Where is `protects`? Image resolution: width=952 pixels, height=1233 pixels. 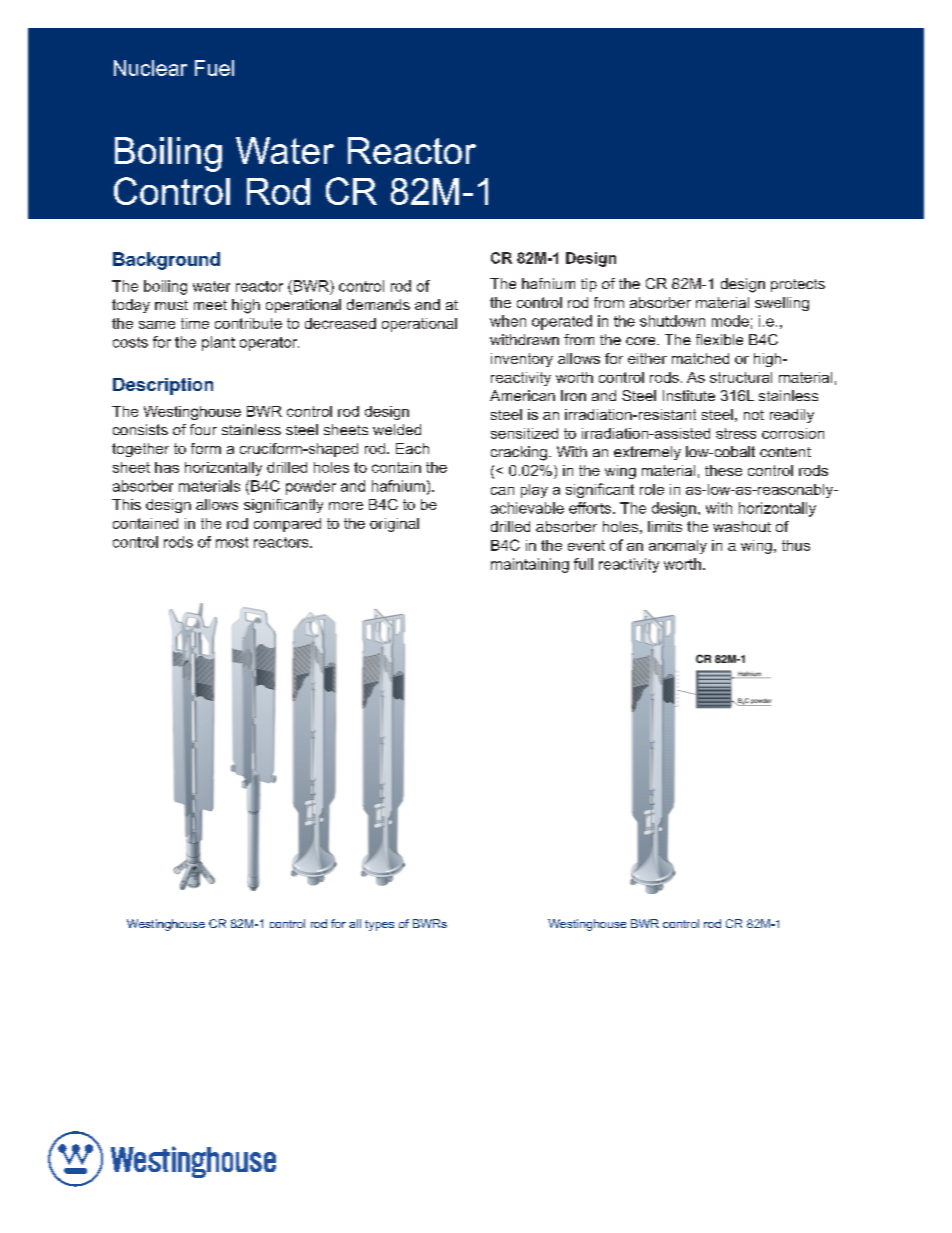
protects is located at coordinates (798, 285).
